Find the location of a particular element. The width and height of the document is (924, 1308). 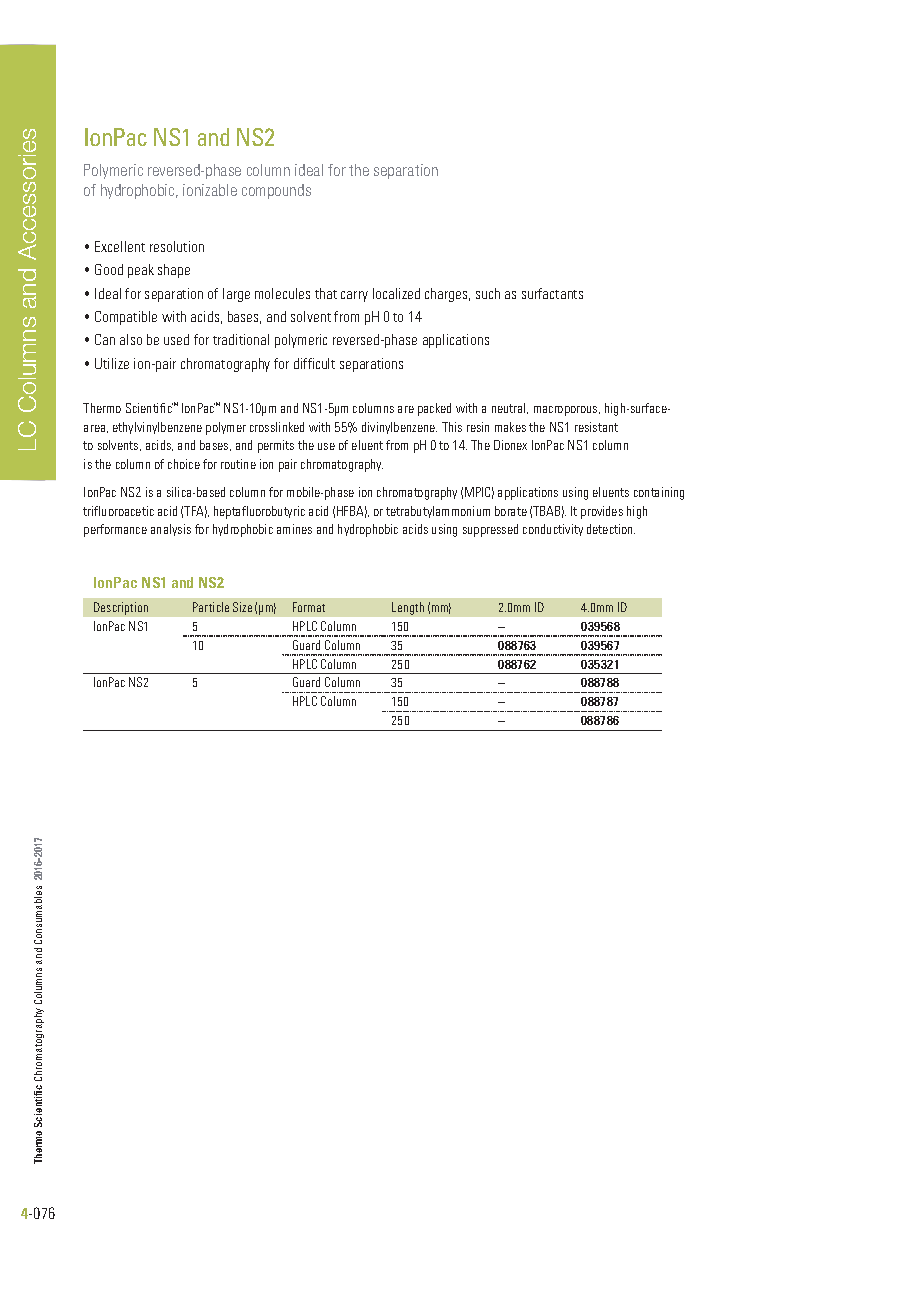

compounds is located at coordinates (276, 191).
